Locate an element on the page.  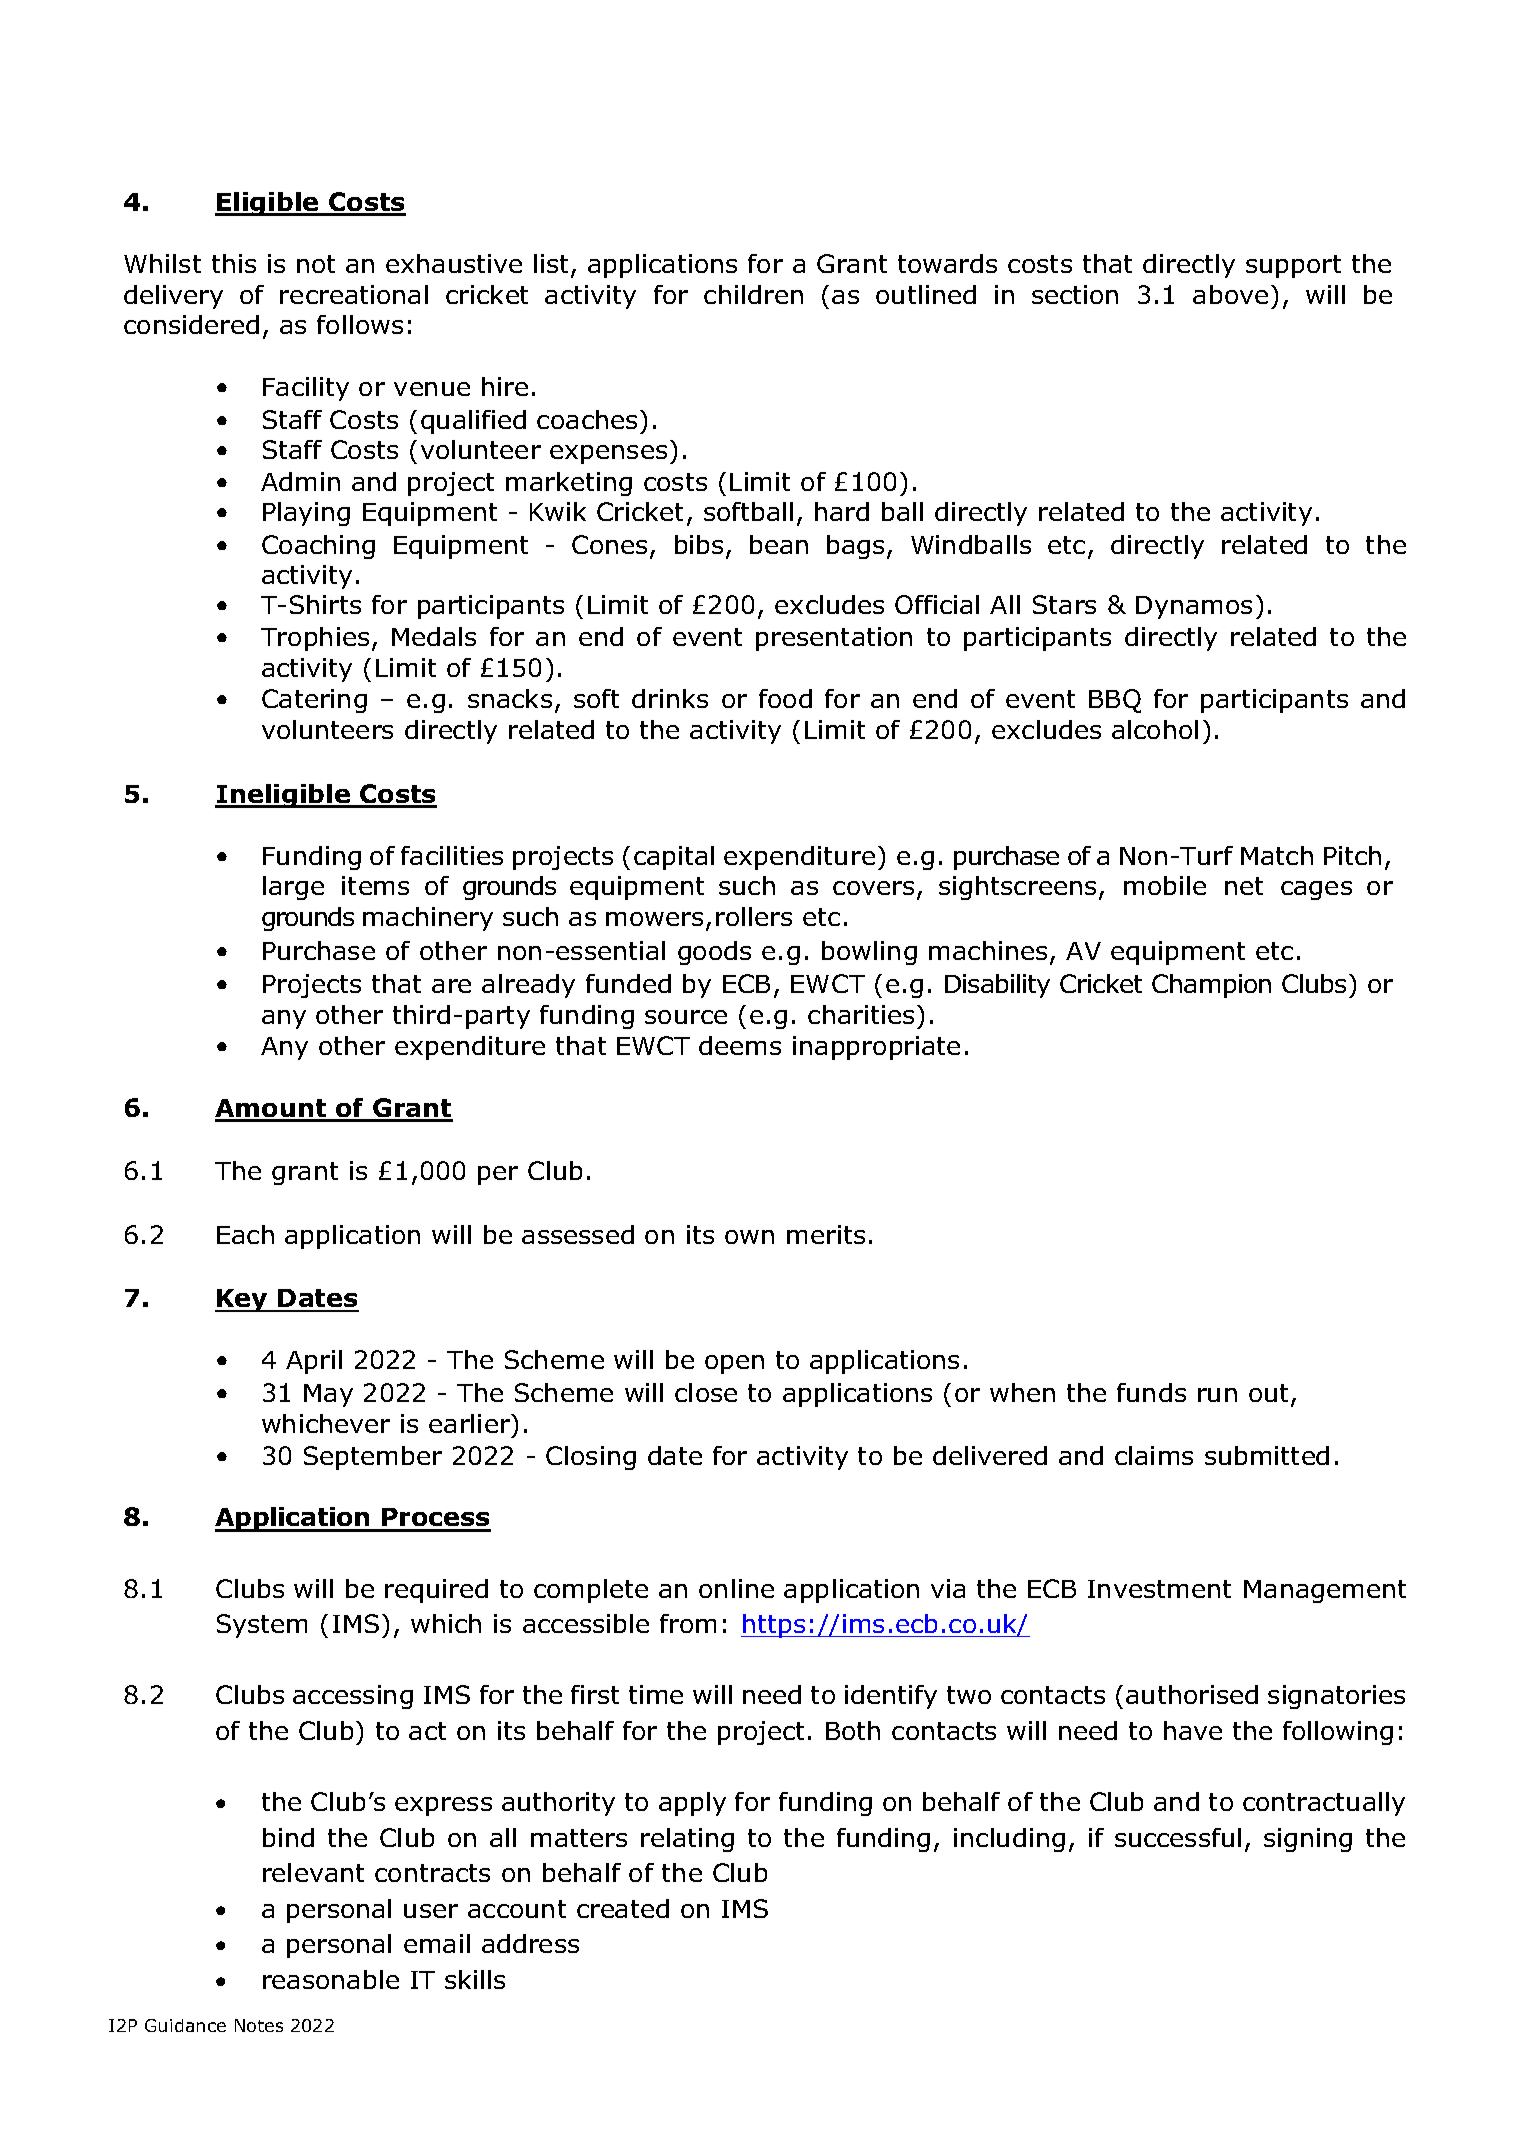
above is located at coordinates (1230, 294).
